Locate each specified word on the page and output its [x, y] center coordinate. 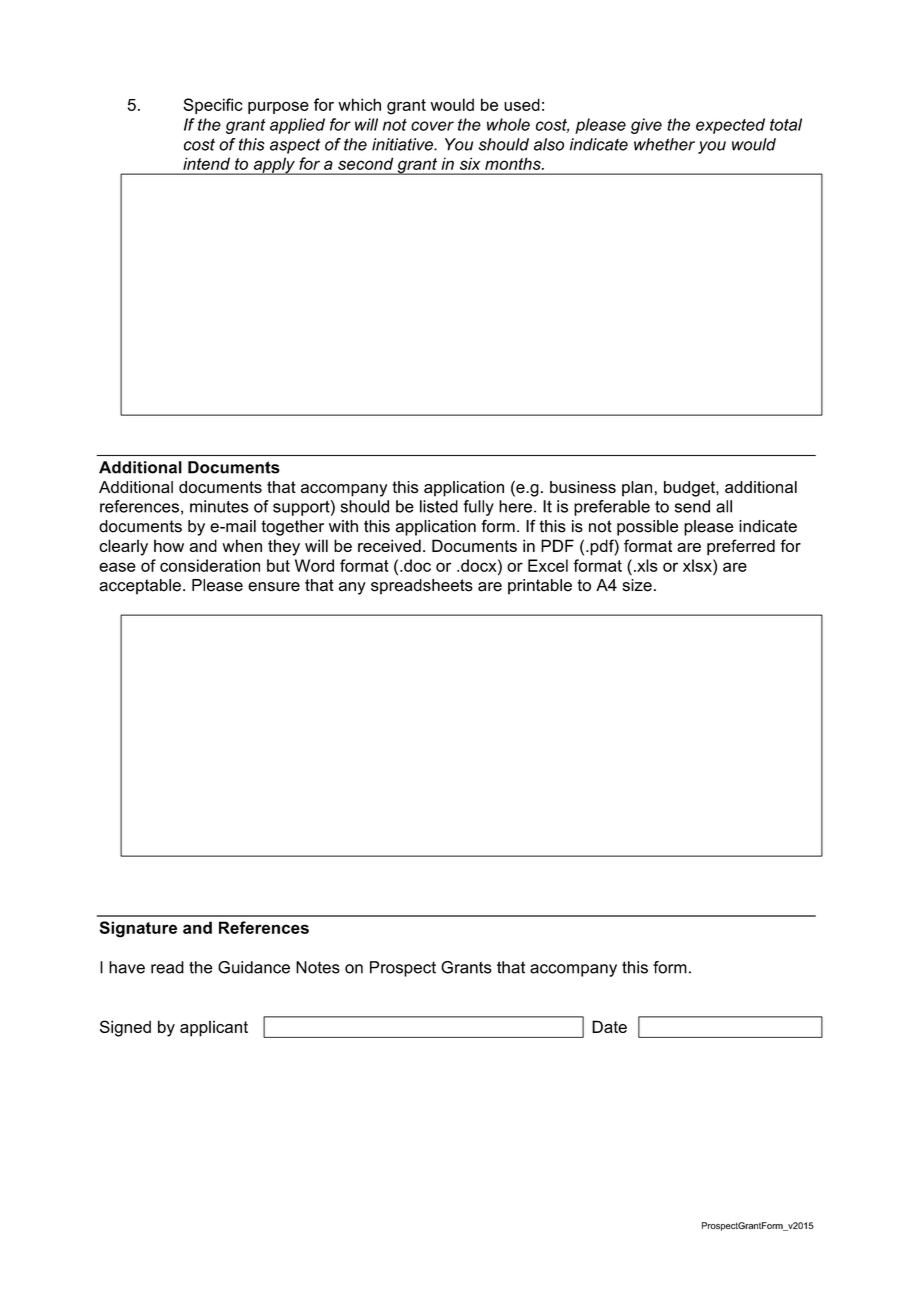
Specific [213, 106]
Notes [318, 967]
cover [432, 126]
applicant [214, 1028]
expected [730, 126]
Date [609, 1026]
